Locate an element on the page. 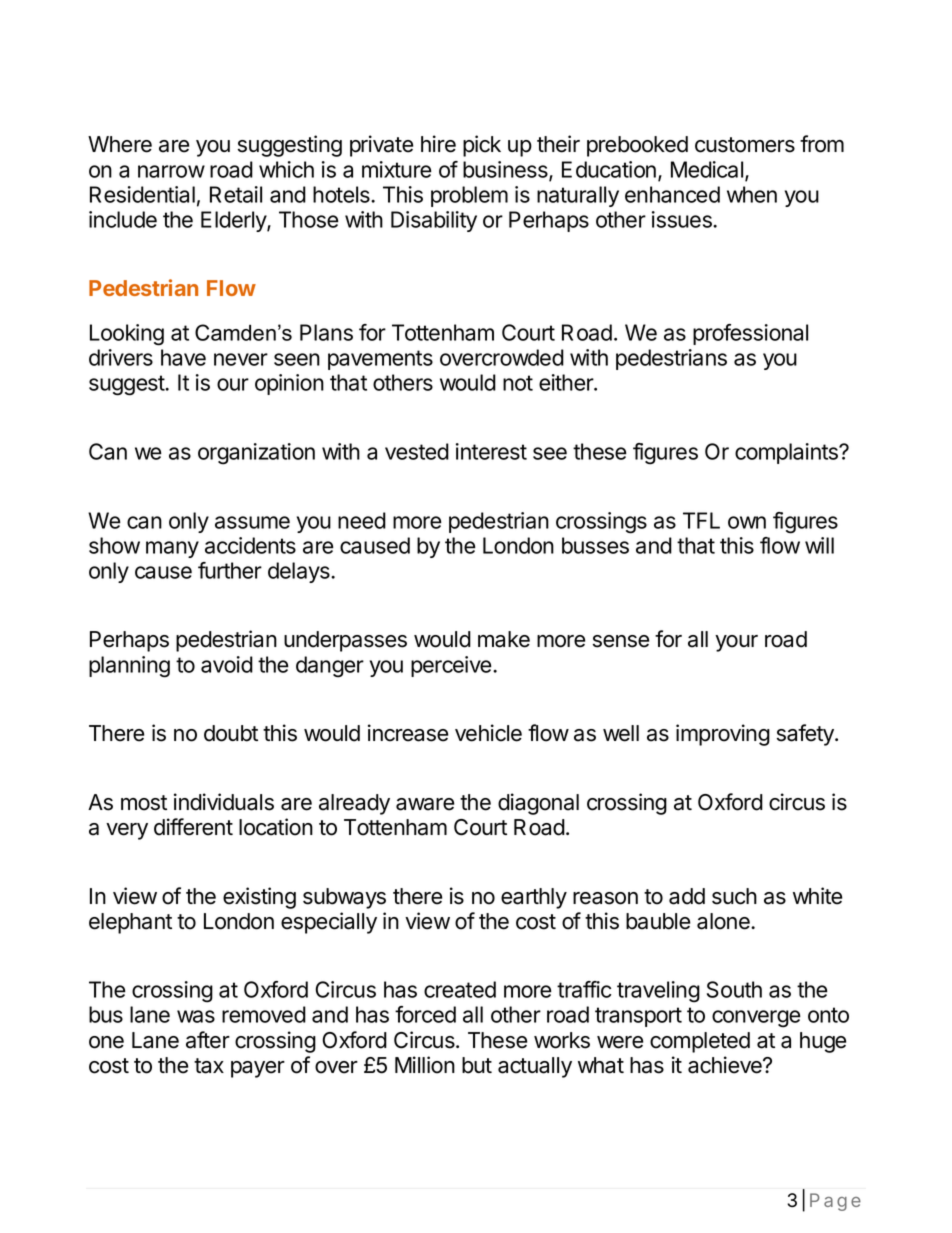 The width and height of the image is (952, 1233). narrow is located at coordinates (171, 171).
